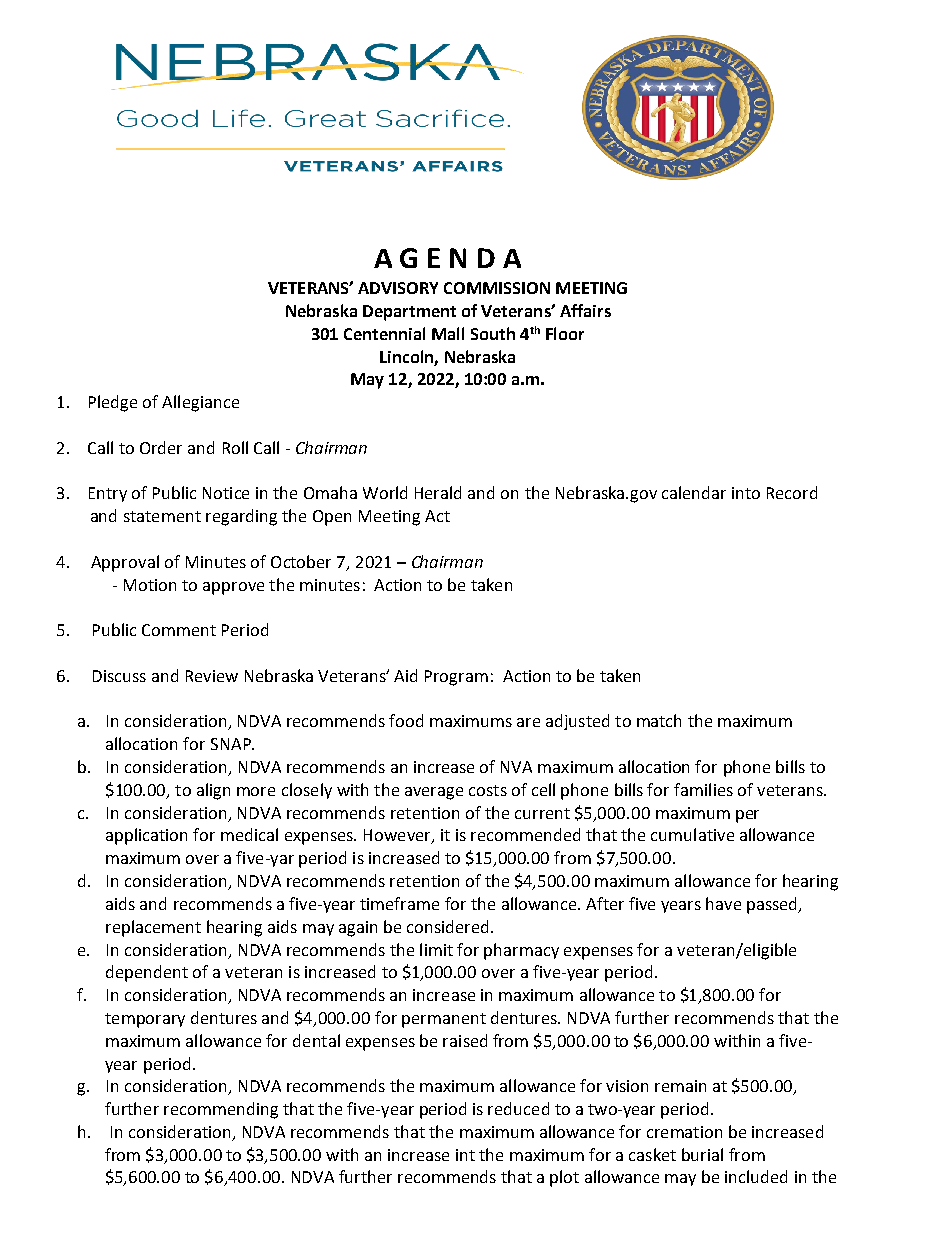 This image has height=1233, width=952. Describe the element at coordinates (232, 744) in the image. I see `SNAP` at that location.
